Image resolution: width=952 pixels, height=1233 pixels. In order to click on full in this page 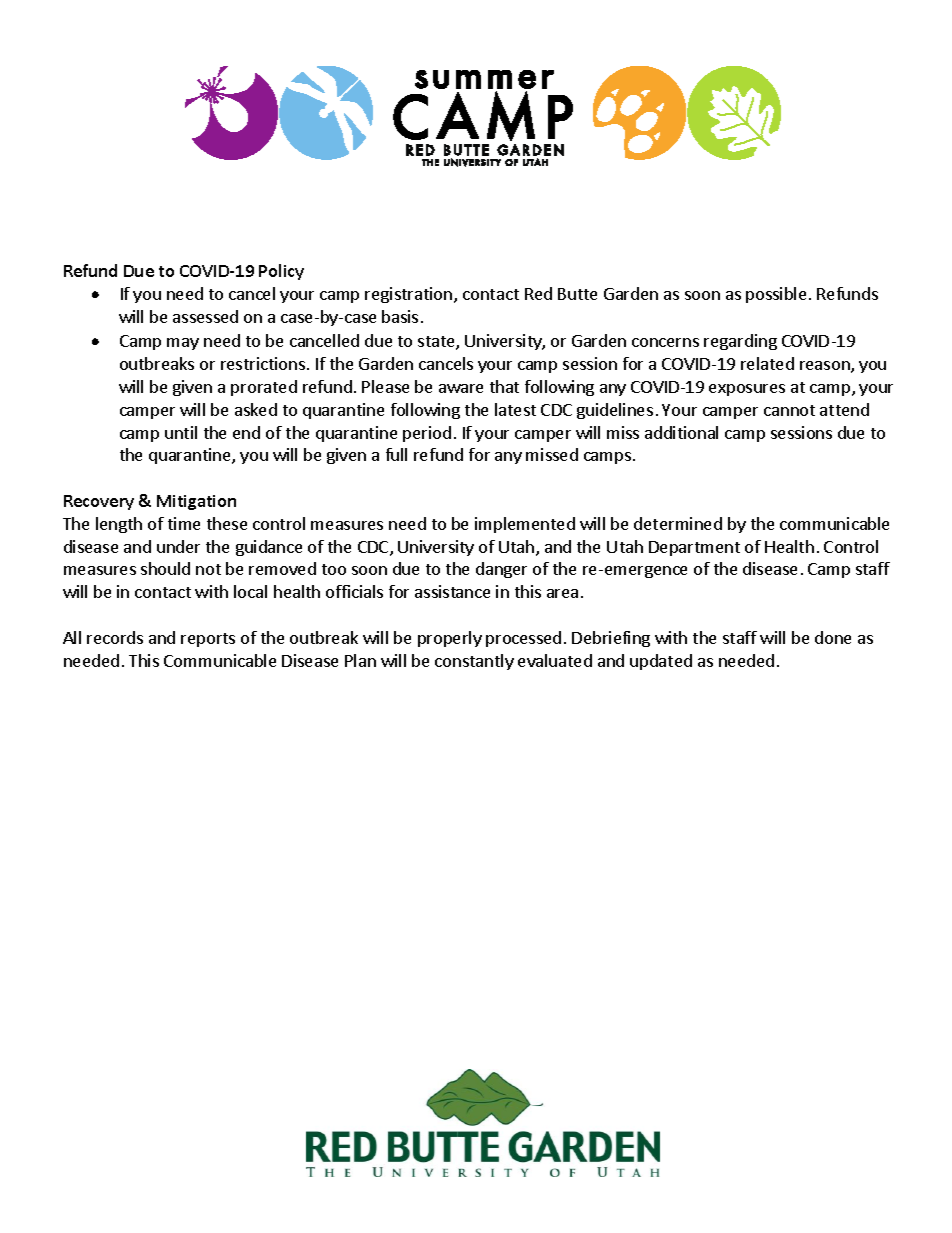, I will do `click(396, 454)`.
